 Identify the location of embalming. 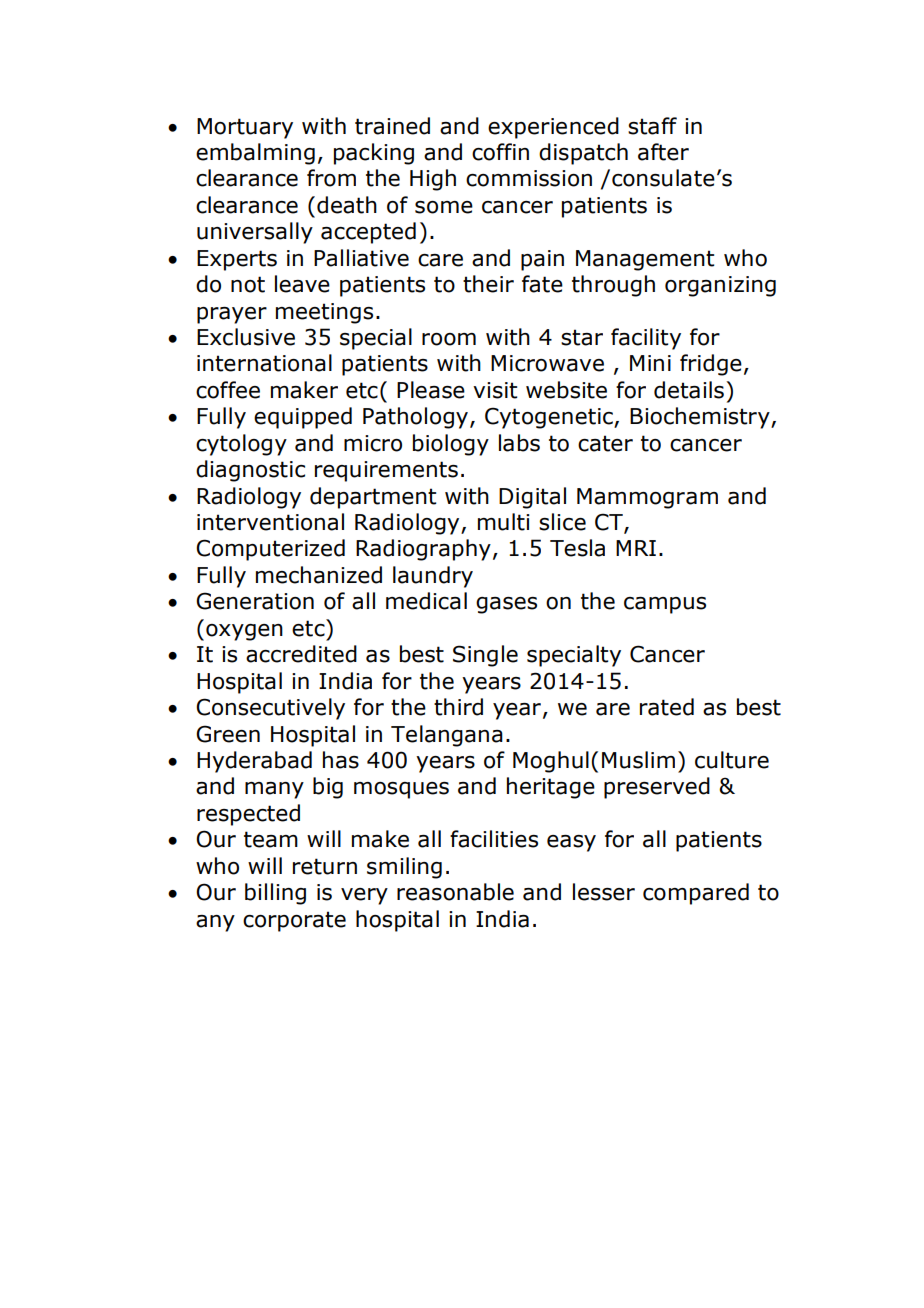
(255, 154).
